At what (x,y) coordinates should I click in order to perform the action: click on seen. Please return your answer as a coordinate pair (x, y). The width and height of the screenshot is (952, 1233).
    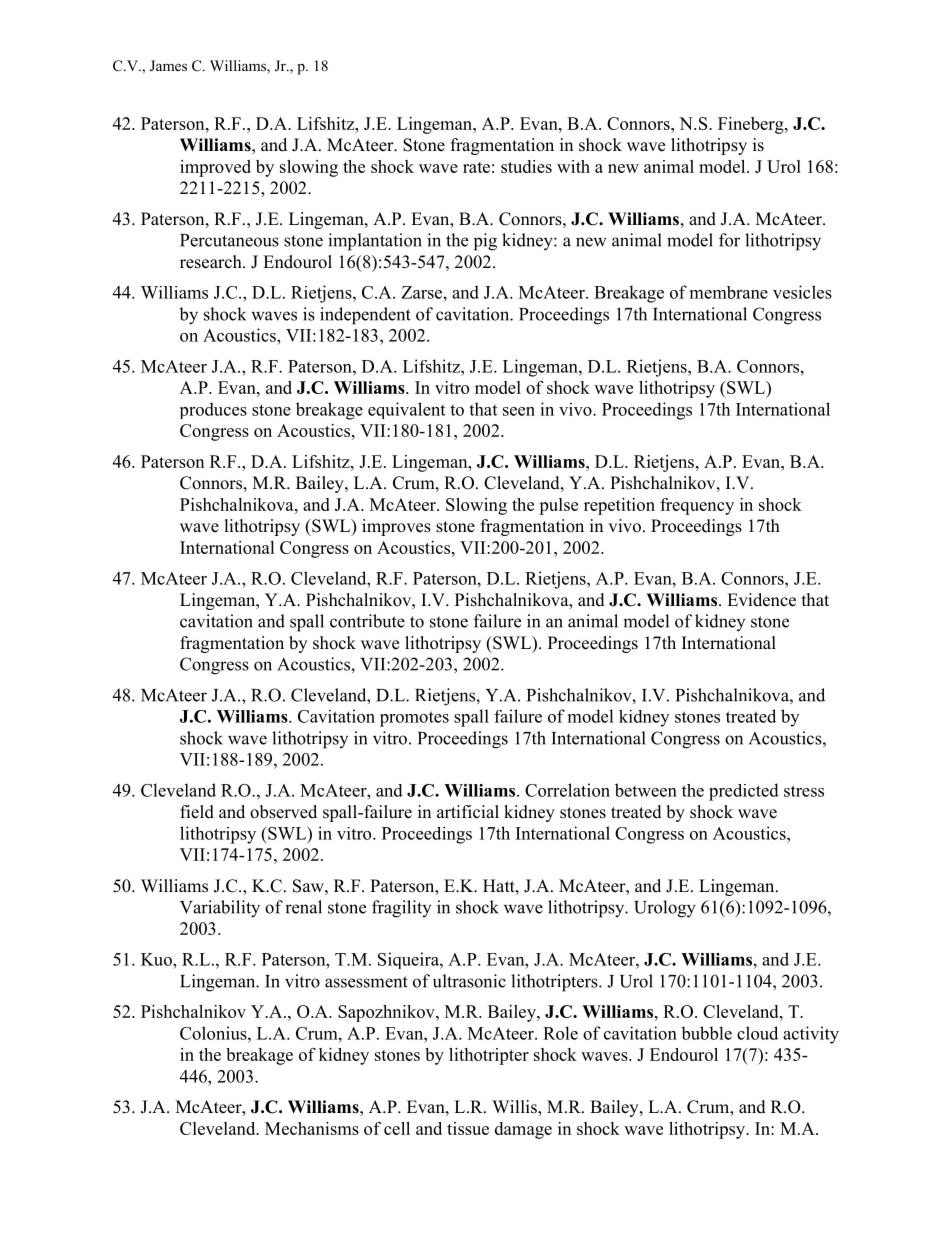
    Looking at the image, I should click on (519, 411).
